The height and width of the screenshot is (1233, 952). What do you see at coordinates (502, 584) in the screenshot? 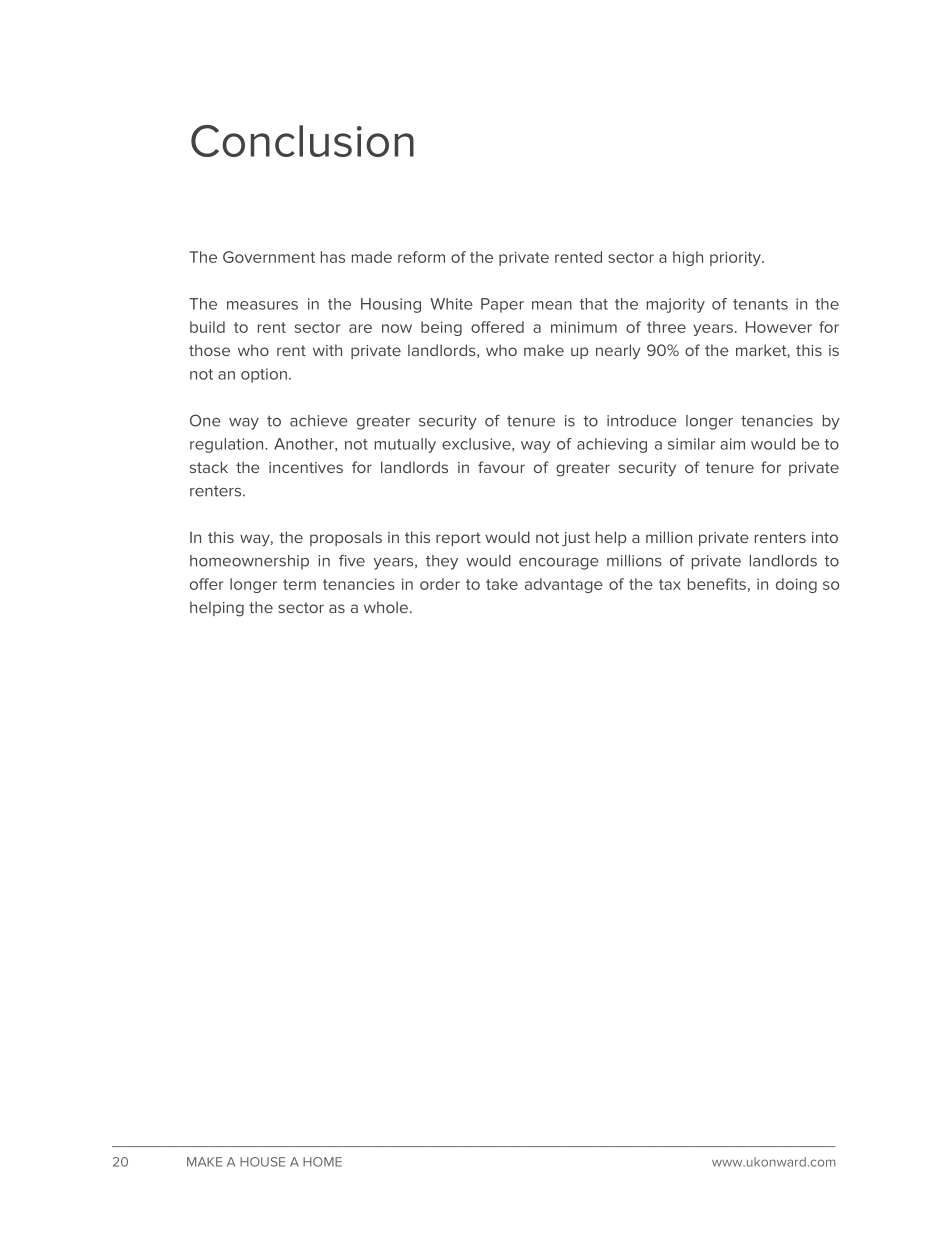
I see `take` at bounding box center [502, 584].
